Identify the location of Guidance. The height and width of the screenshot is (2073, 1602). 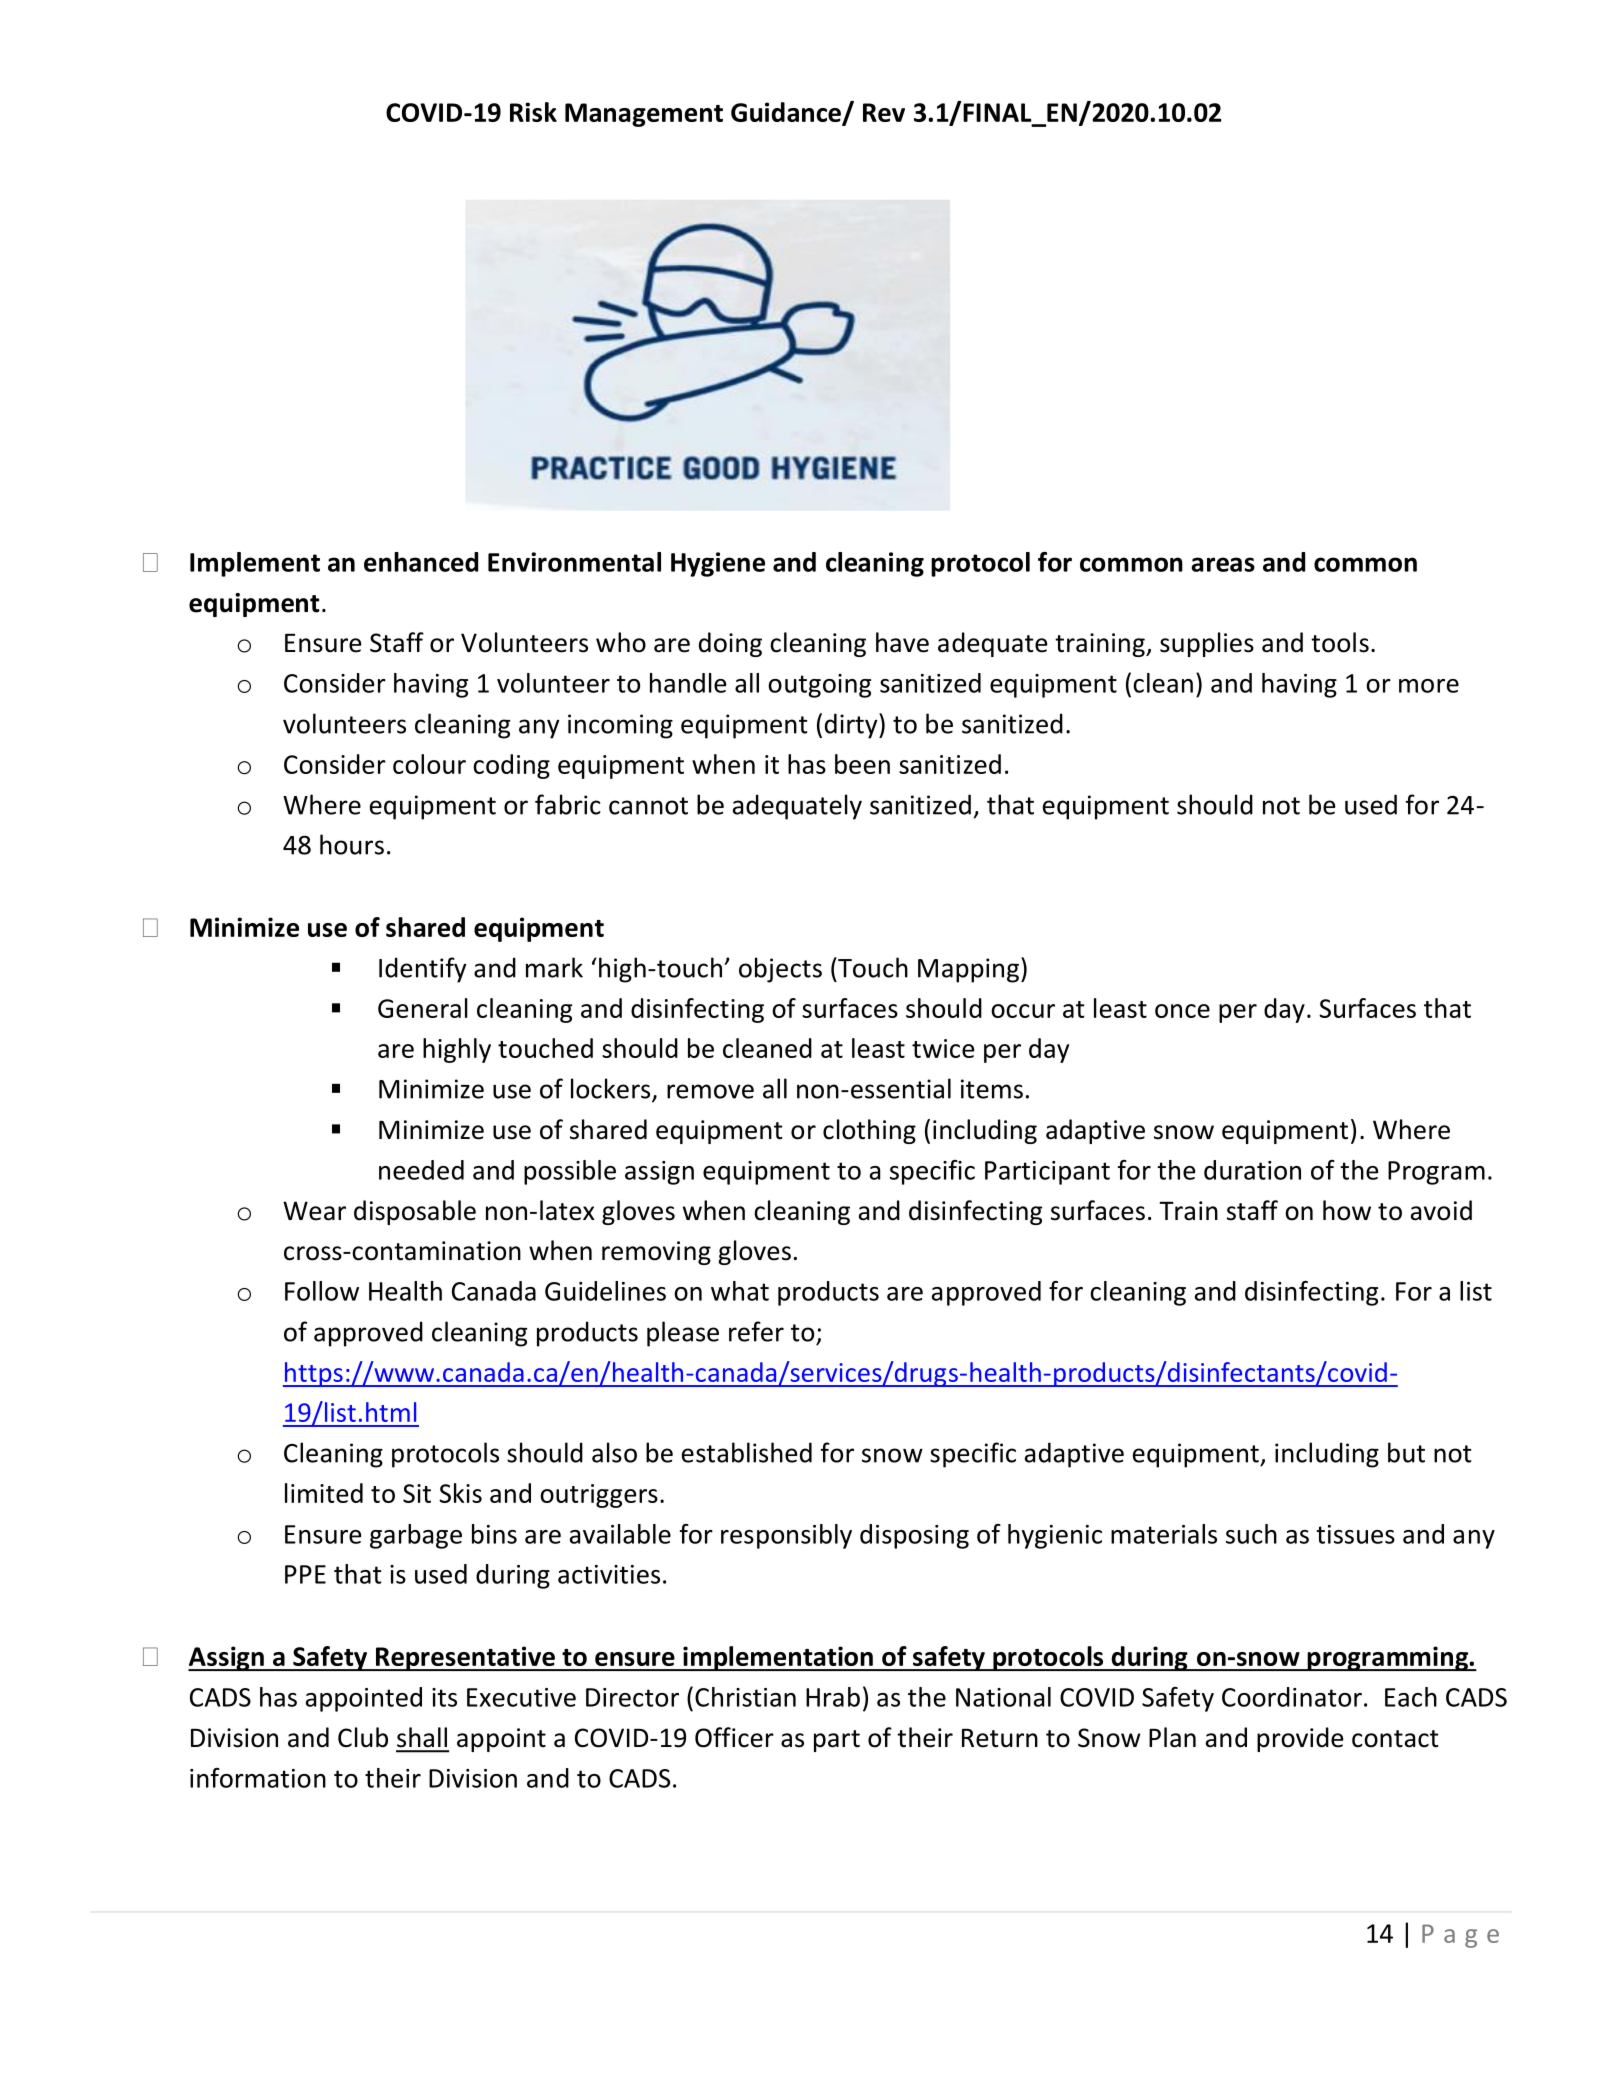
(787, 113).
